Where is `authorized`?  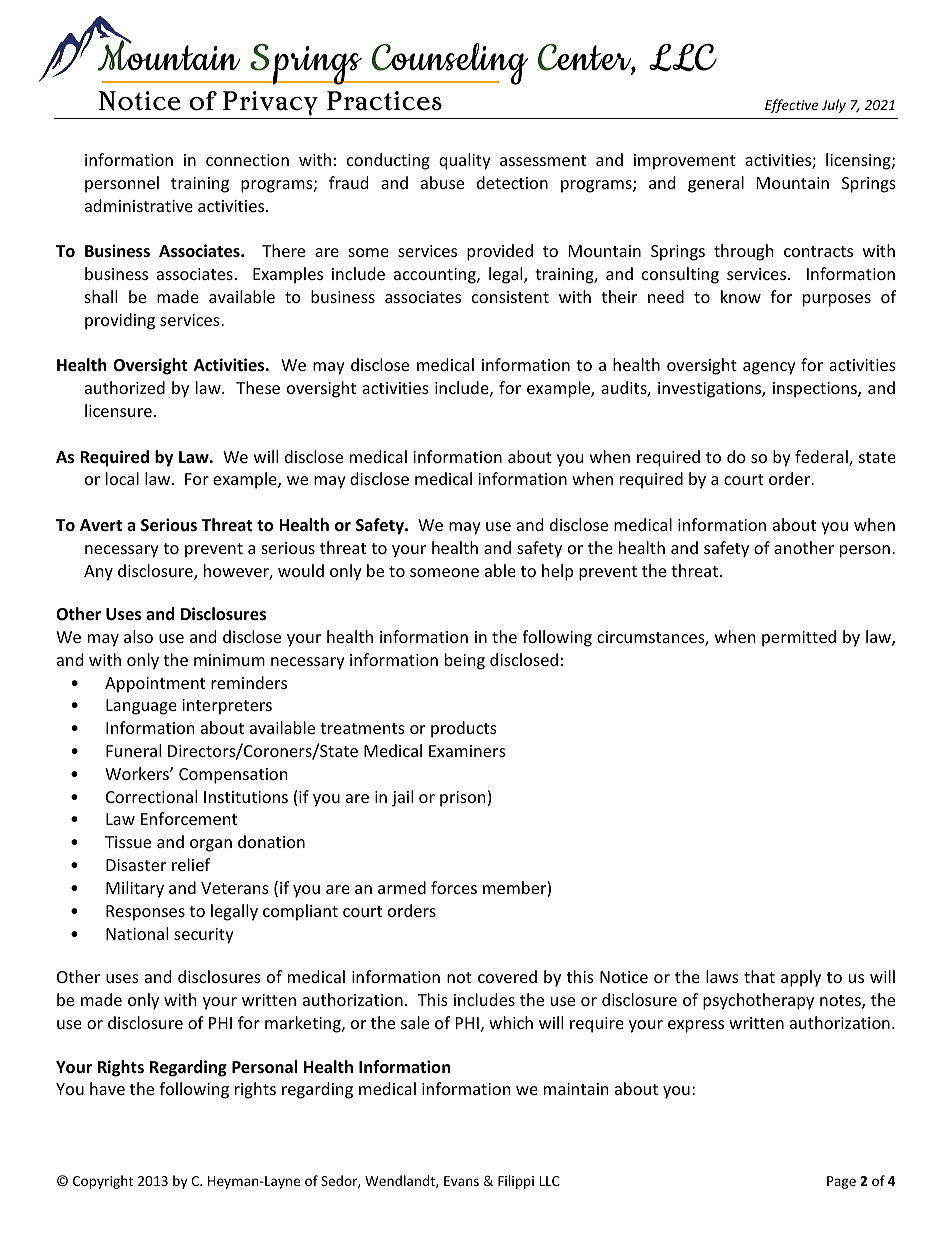
authorized is located at coordinates (125, 387).
